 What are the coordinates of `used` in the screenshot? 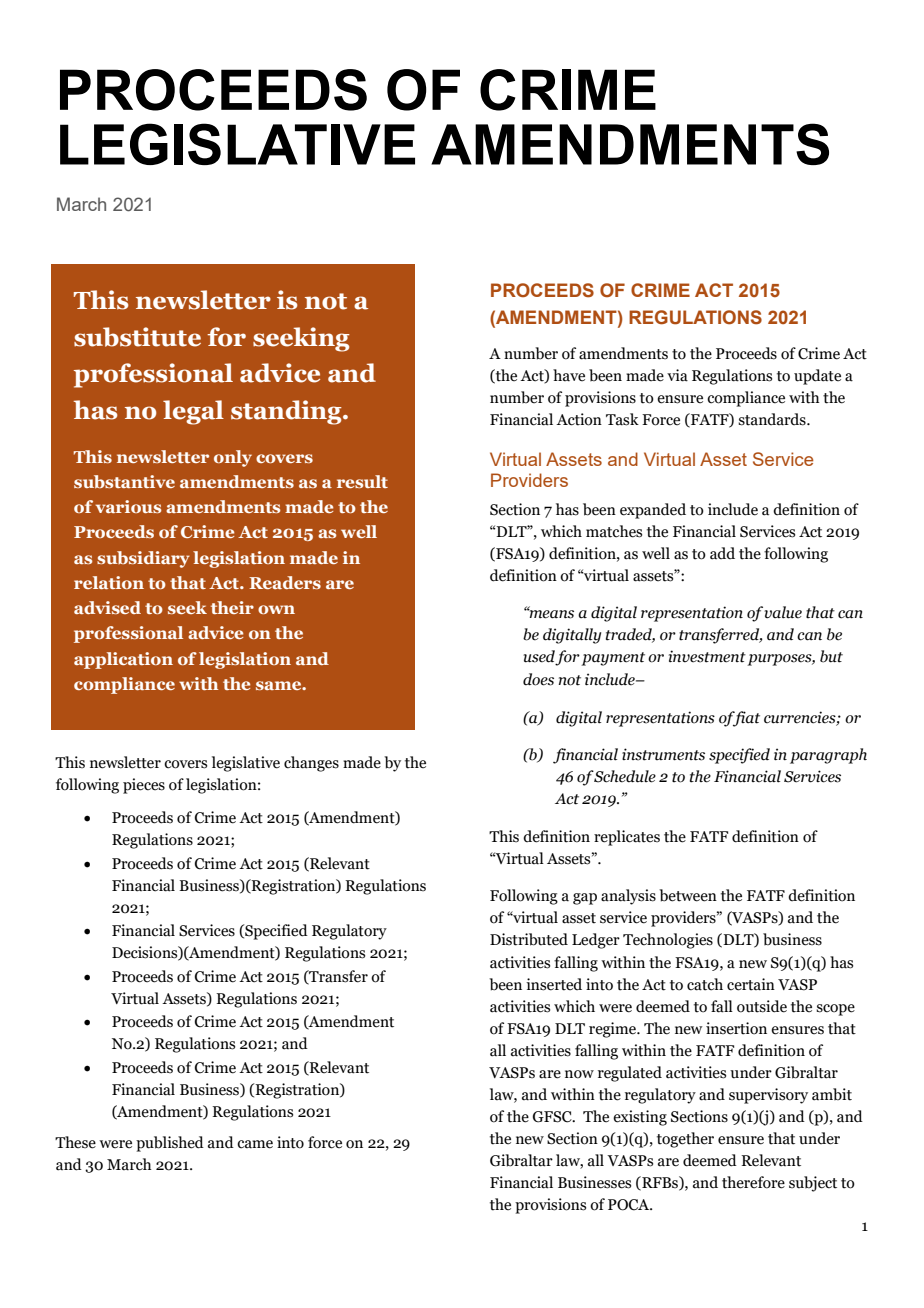 It's located at (539, 657).
